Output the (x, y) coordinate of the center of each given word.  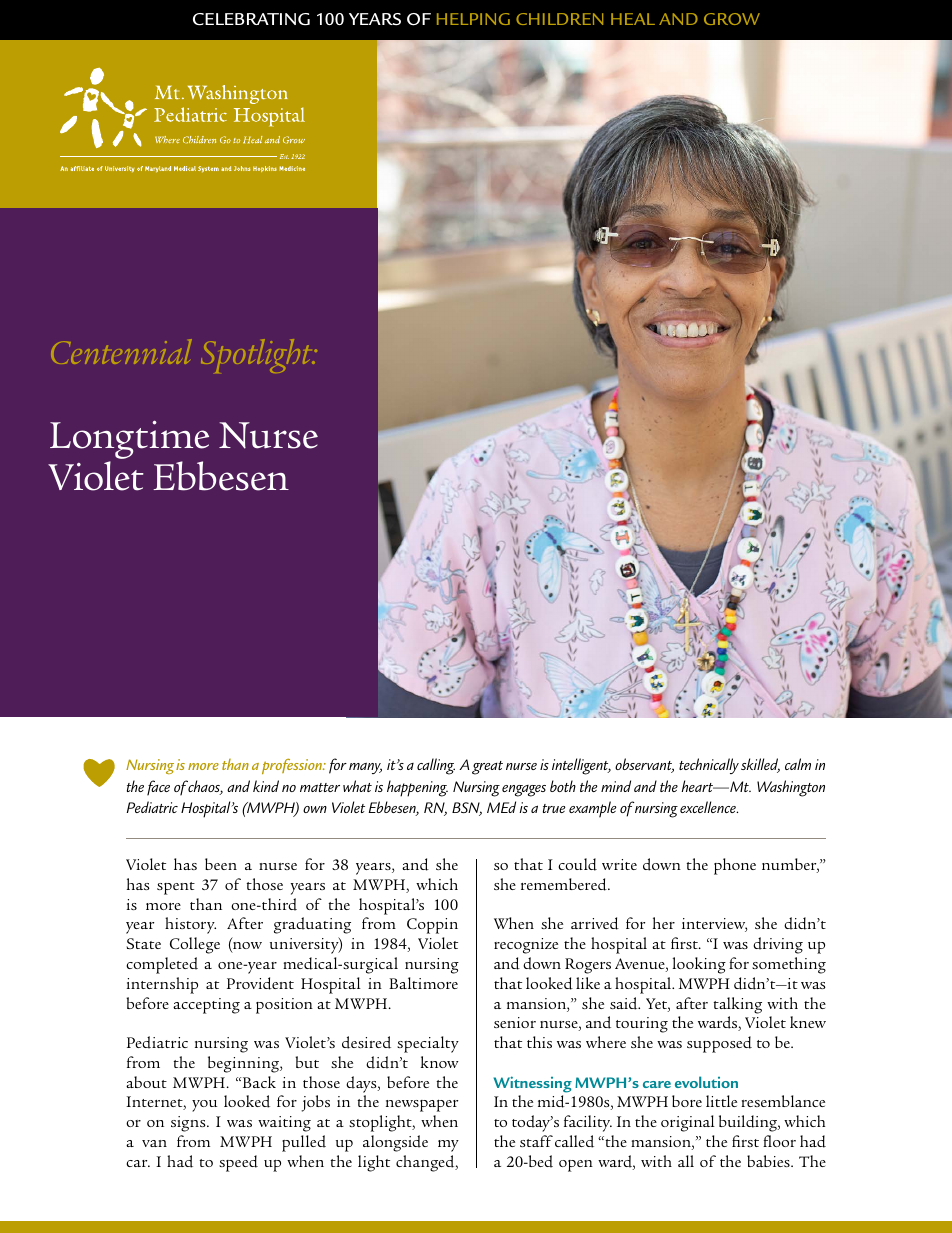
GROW (732, 19)
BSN (467, 809)
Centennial (121, 351)
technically (709, 766)
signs (189, 1124)
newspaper (422, 1106)
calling (436, 766)
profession (293, 766)
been (221, 864)
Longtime (129, 441)
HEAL (633, 19)
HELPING (473, 19)
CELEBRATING (251, 19)
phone (735, 866)
